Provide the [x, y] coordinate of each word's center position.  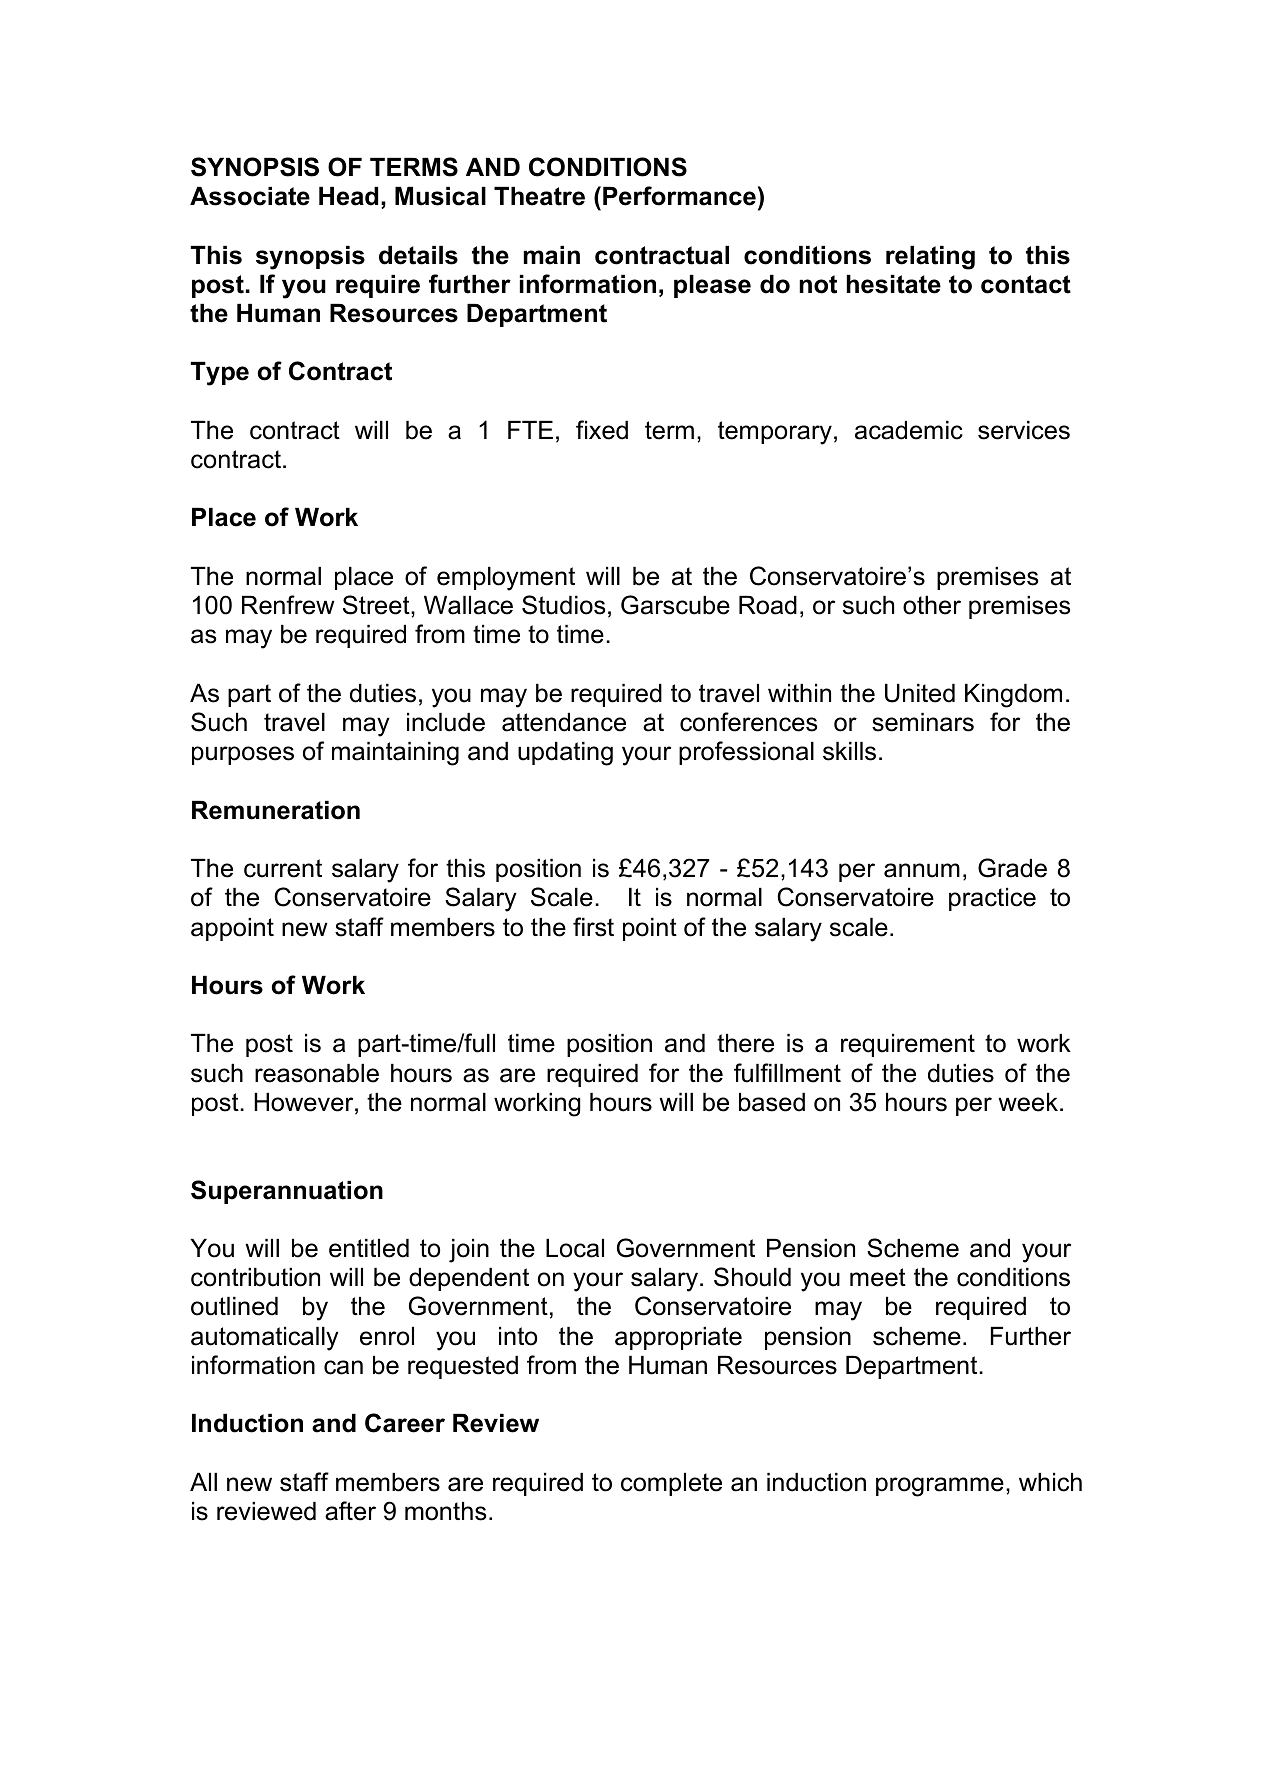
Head [348, 196]
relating [930, 258]
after [350, 1511]
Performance [679, 196]
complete [671, 1484]
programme [940, 1487]
